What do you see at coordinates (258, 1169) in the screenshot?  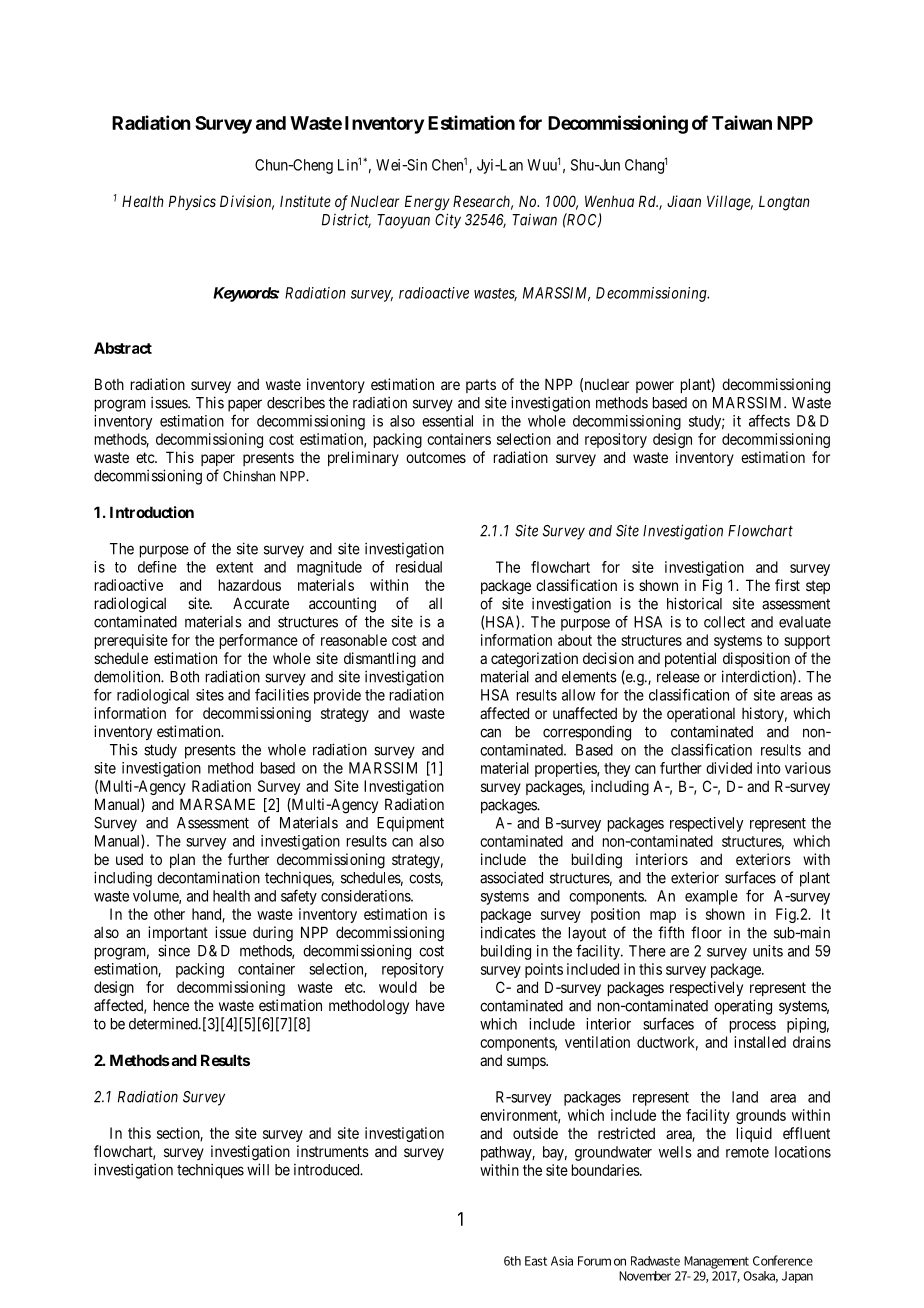 I see `will` at bounding box center [258, 1169].
